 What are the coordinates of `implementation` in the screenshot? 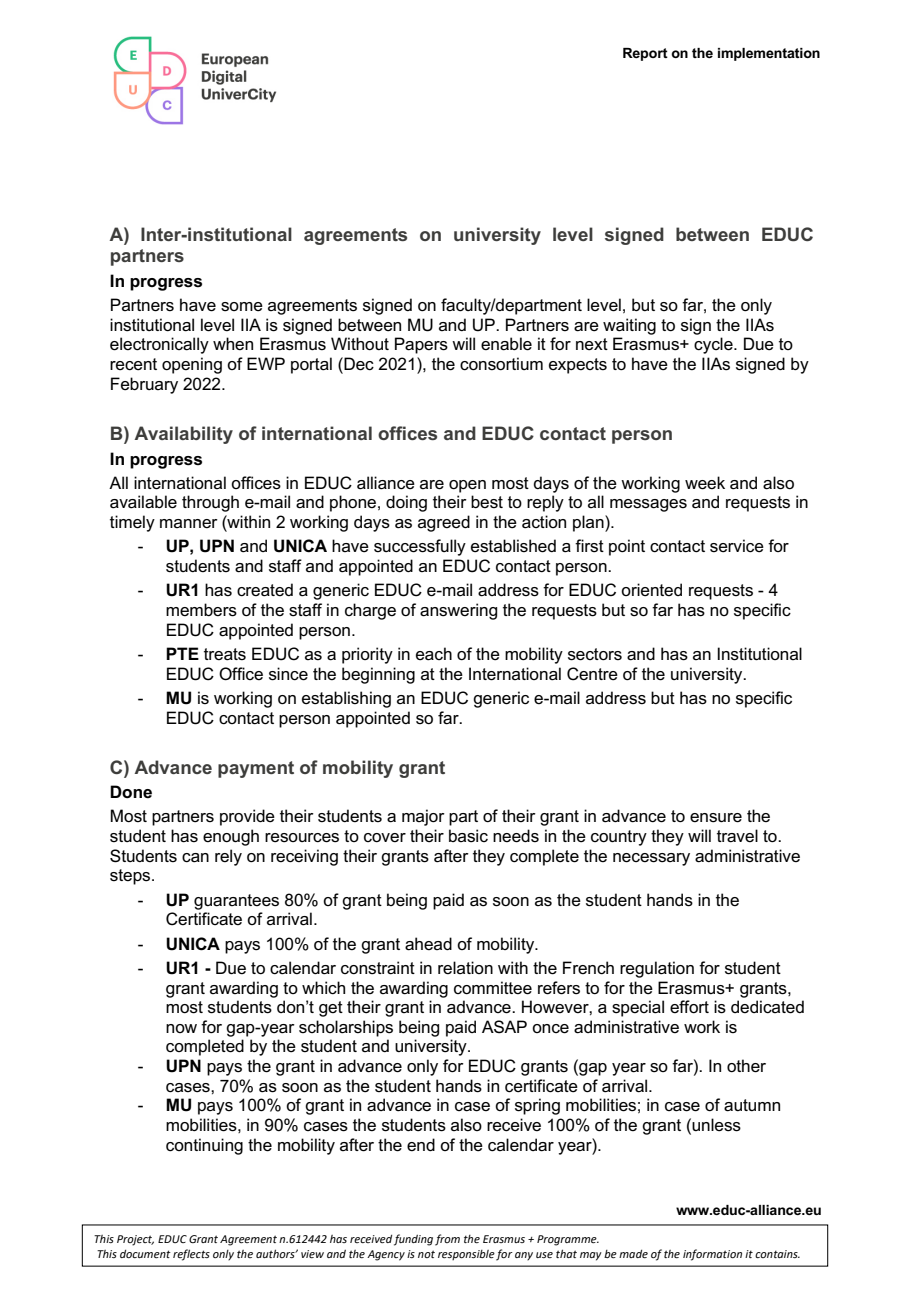 It's located at (769, 54).
